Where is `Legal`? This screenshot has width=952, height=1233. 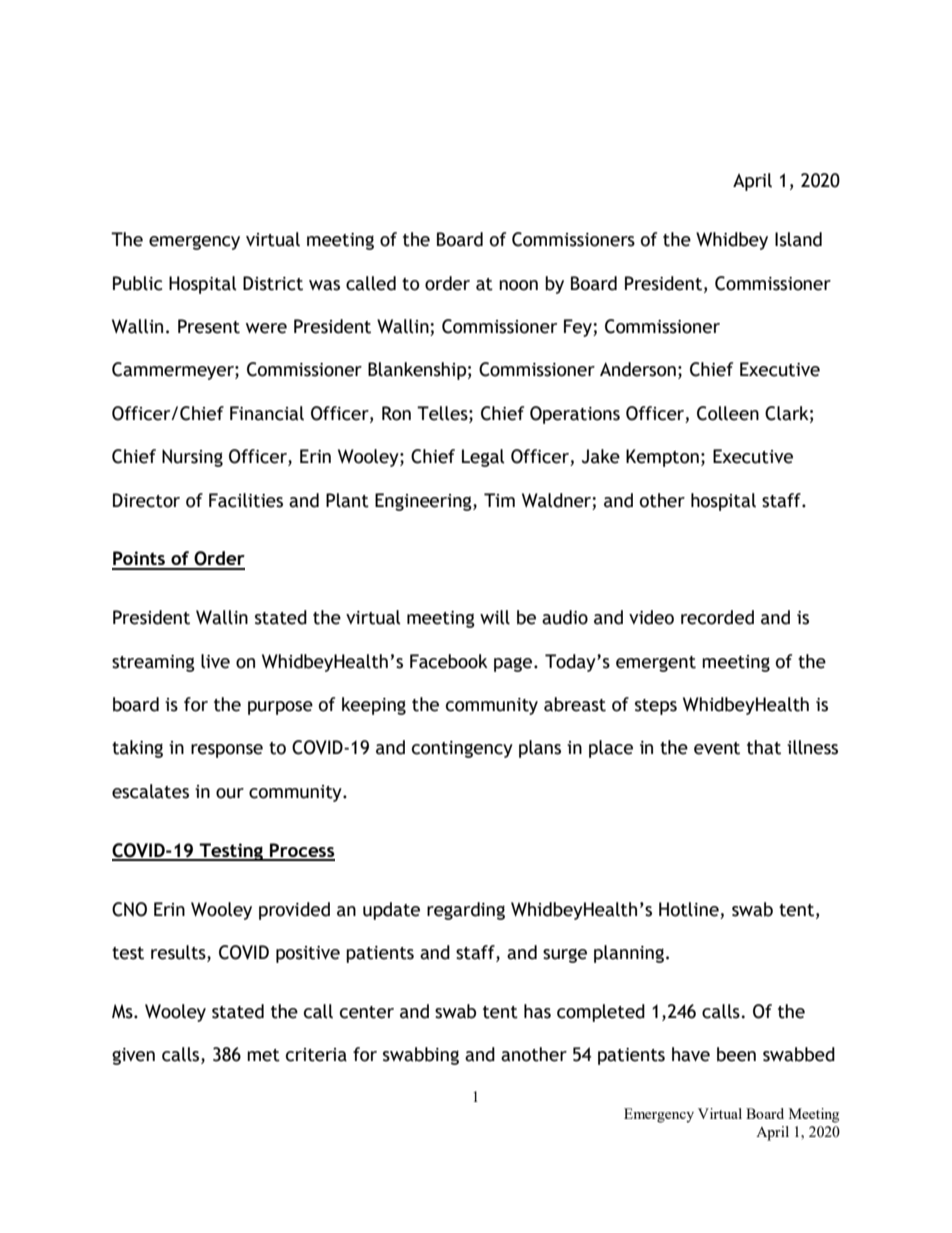
Legal is located at coordinates (483, 458).
